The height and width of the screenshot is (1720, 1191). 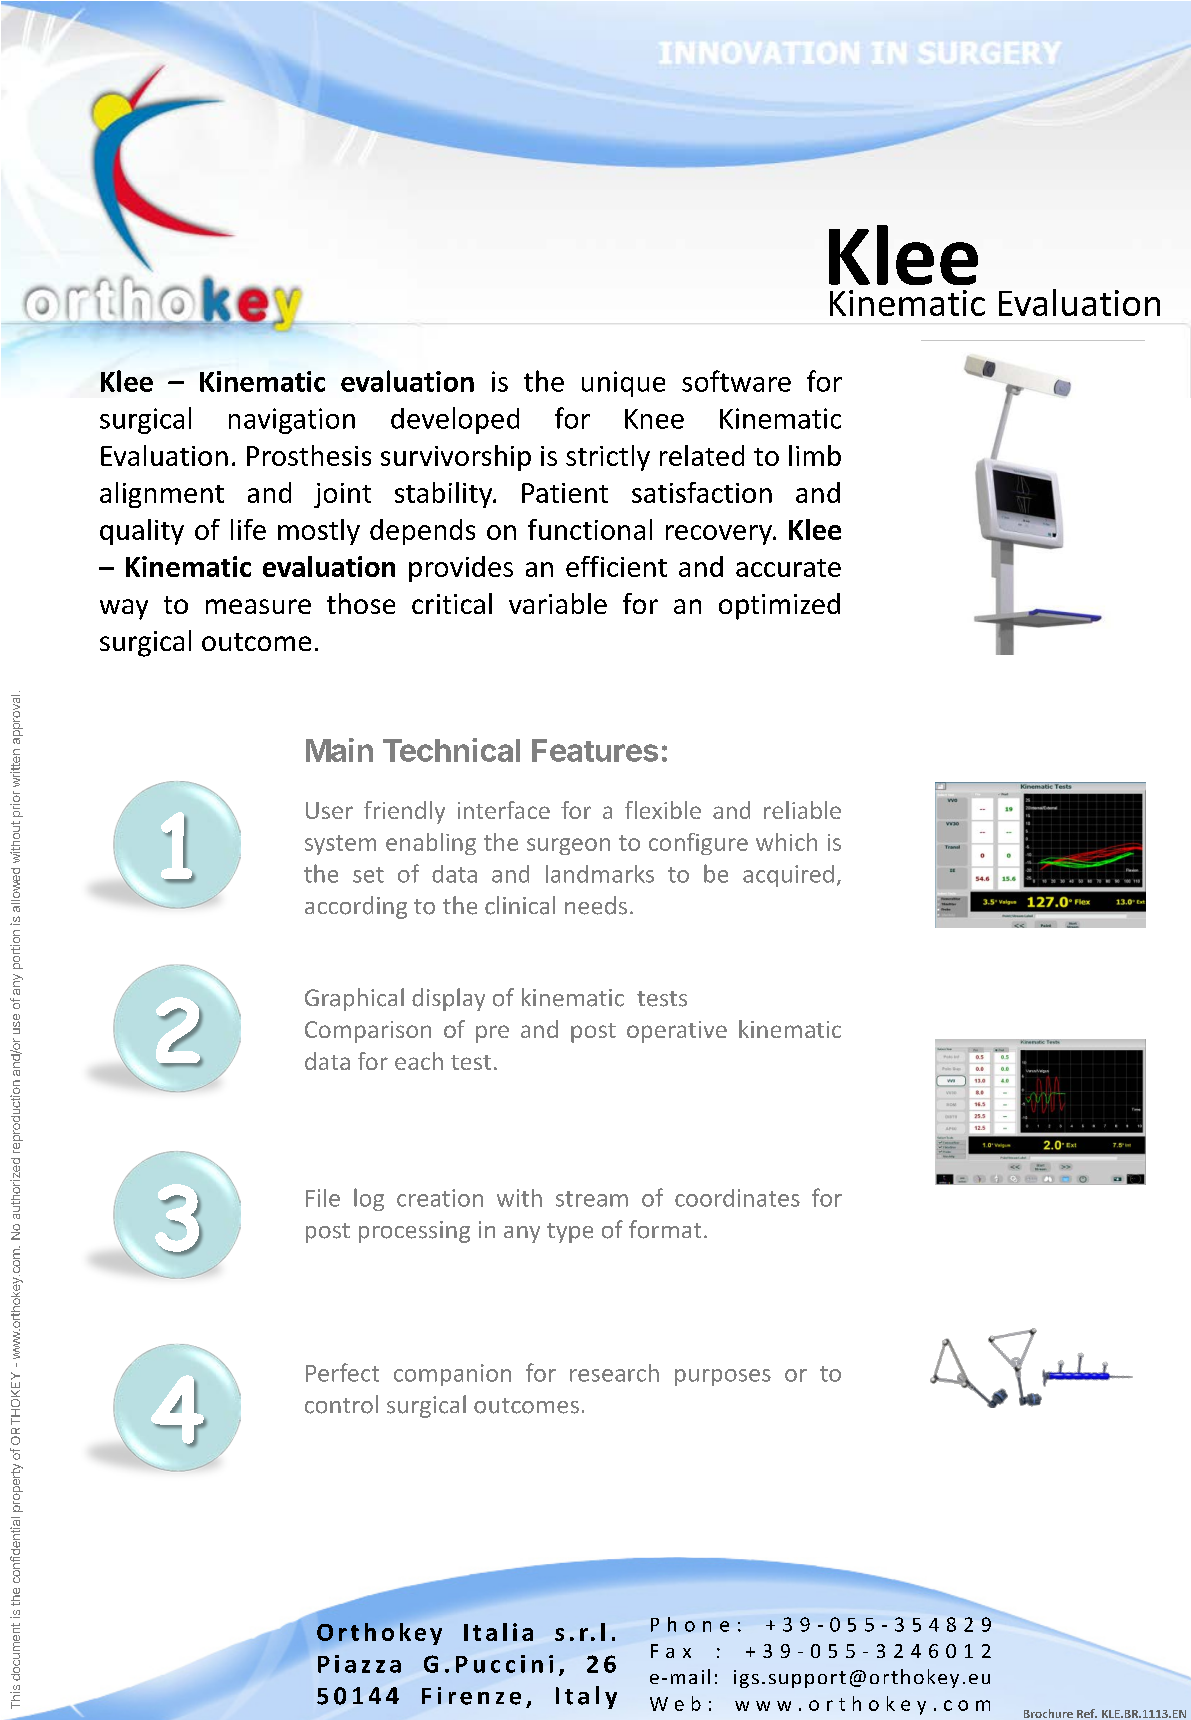 What do you see at coordinates (455, 420) in the screenshot?
I see `developed` at bounding box center [455, 420].
